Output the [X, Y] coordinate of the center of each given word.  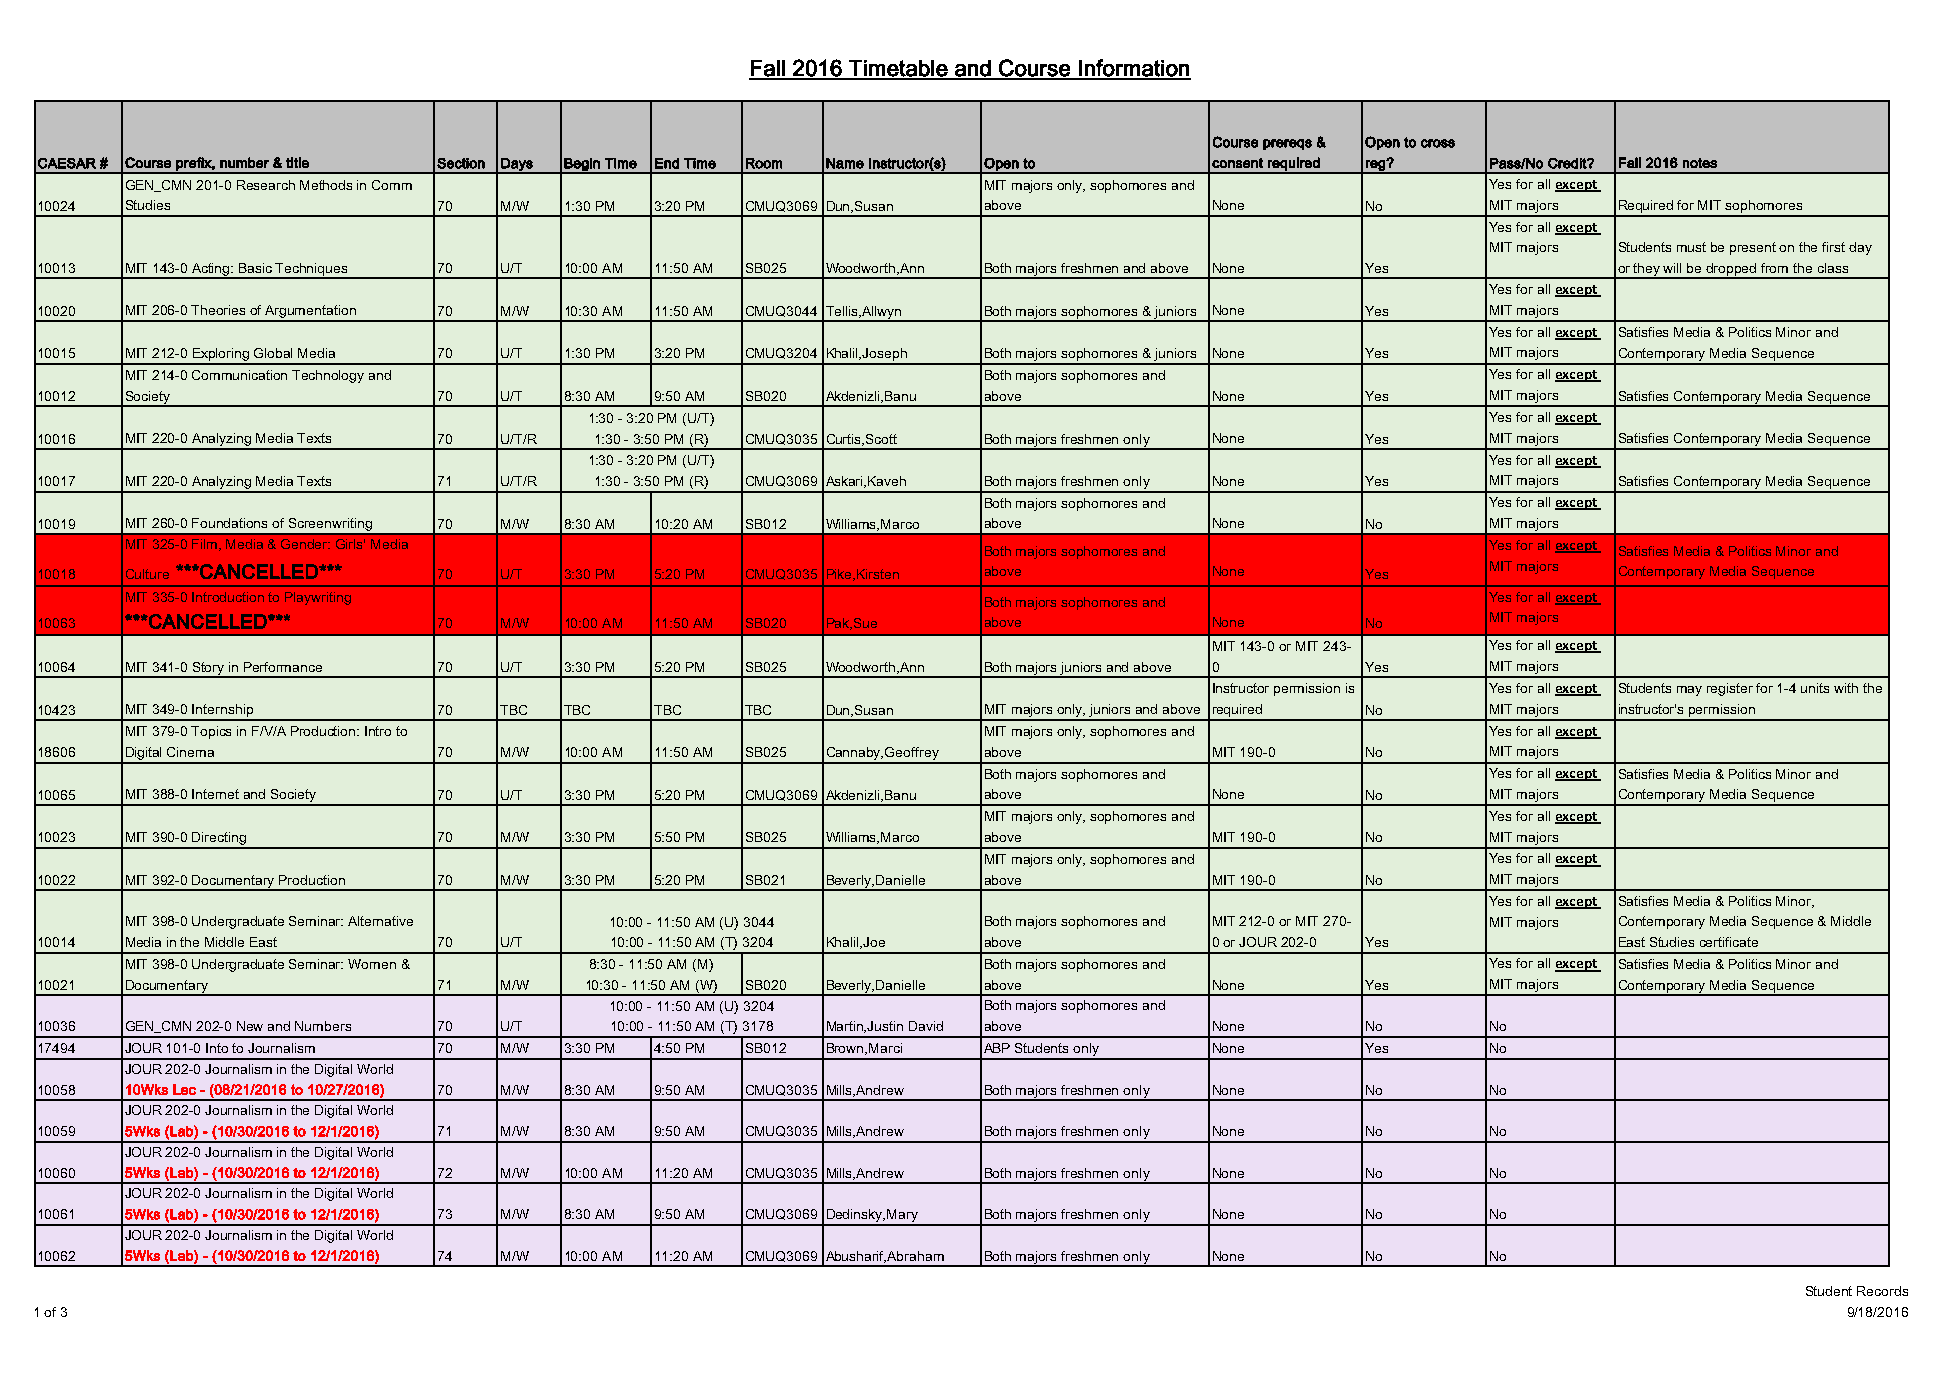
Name [845, 163]
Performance [283, 667]
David [926, 1026]
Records [1882, 1291]
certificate [1729, 942]
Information [1134, 69]
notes [1700, 163]
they [1647, 270]
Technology [328, 376]
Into [217, 1048]
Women [372, 964]
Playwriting [318, 598]
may [1689, 691]
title [297, 162]
